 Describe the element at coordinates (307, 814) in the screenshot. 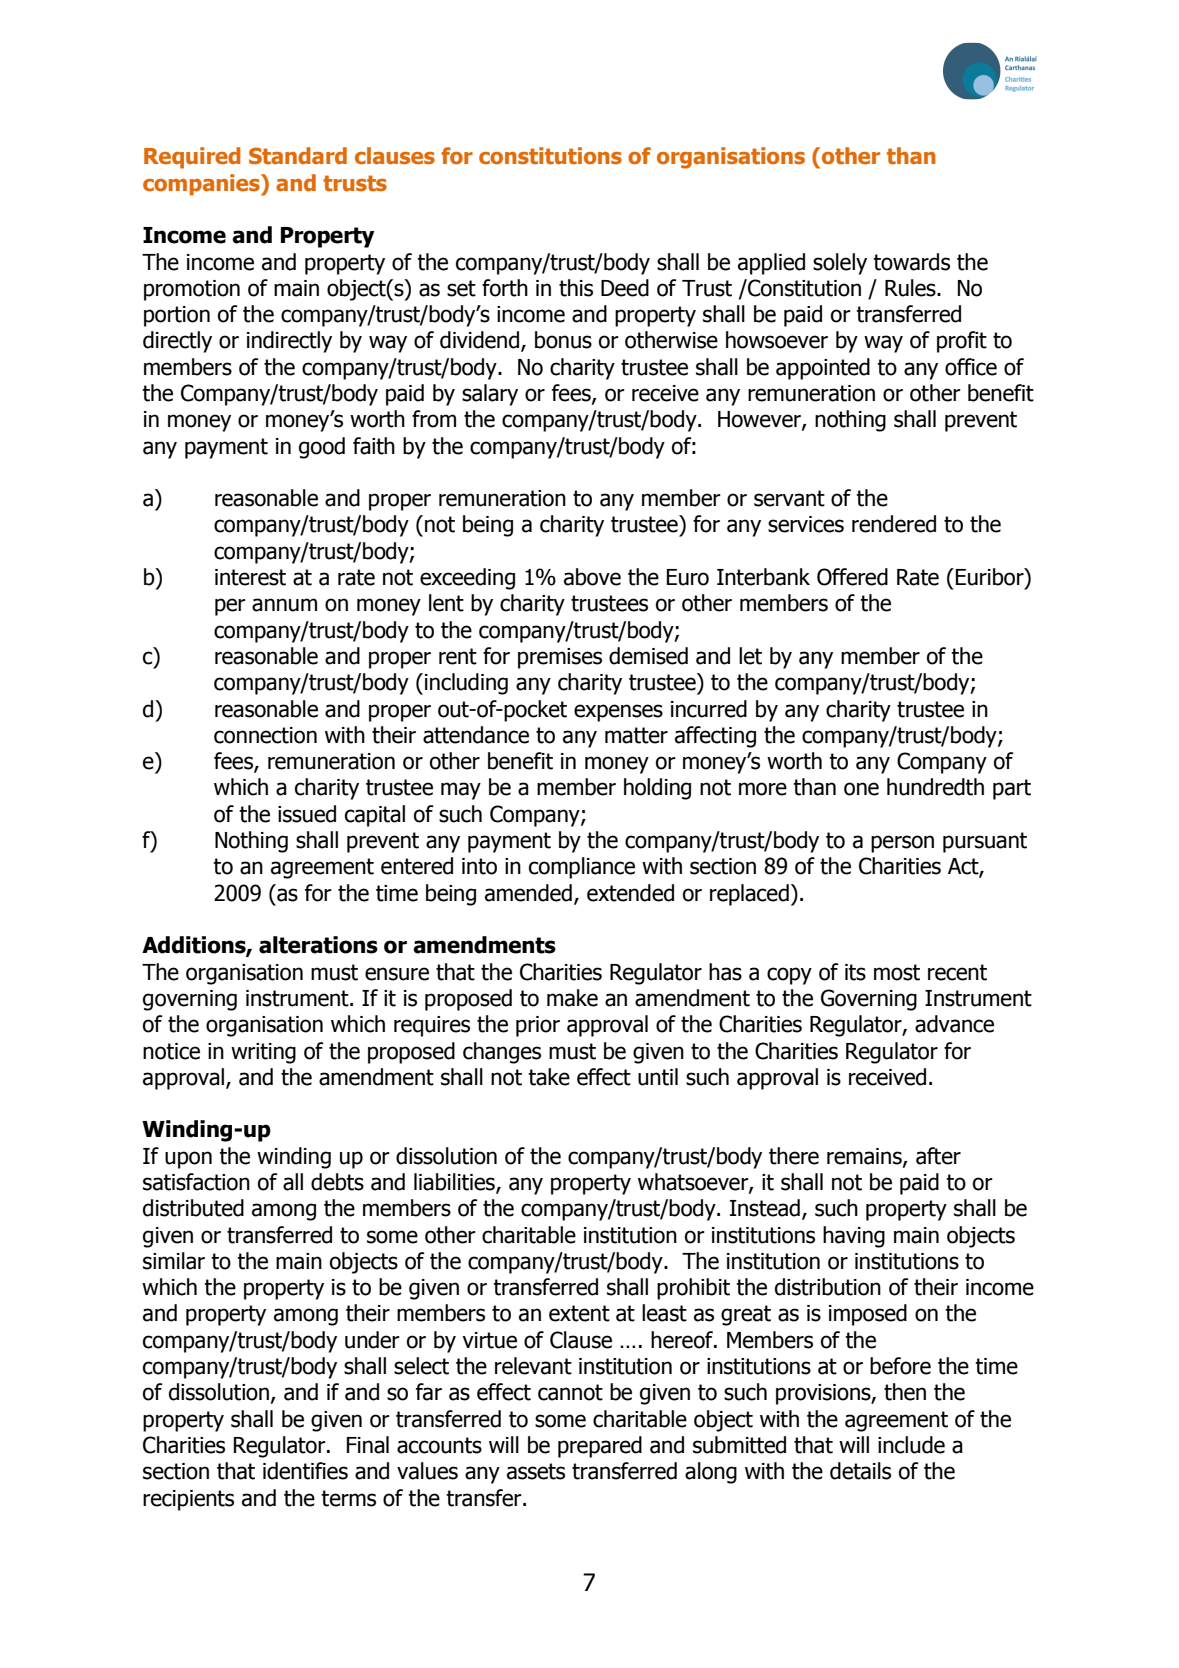

I see `issued` at that location.
